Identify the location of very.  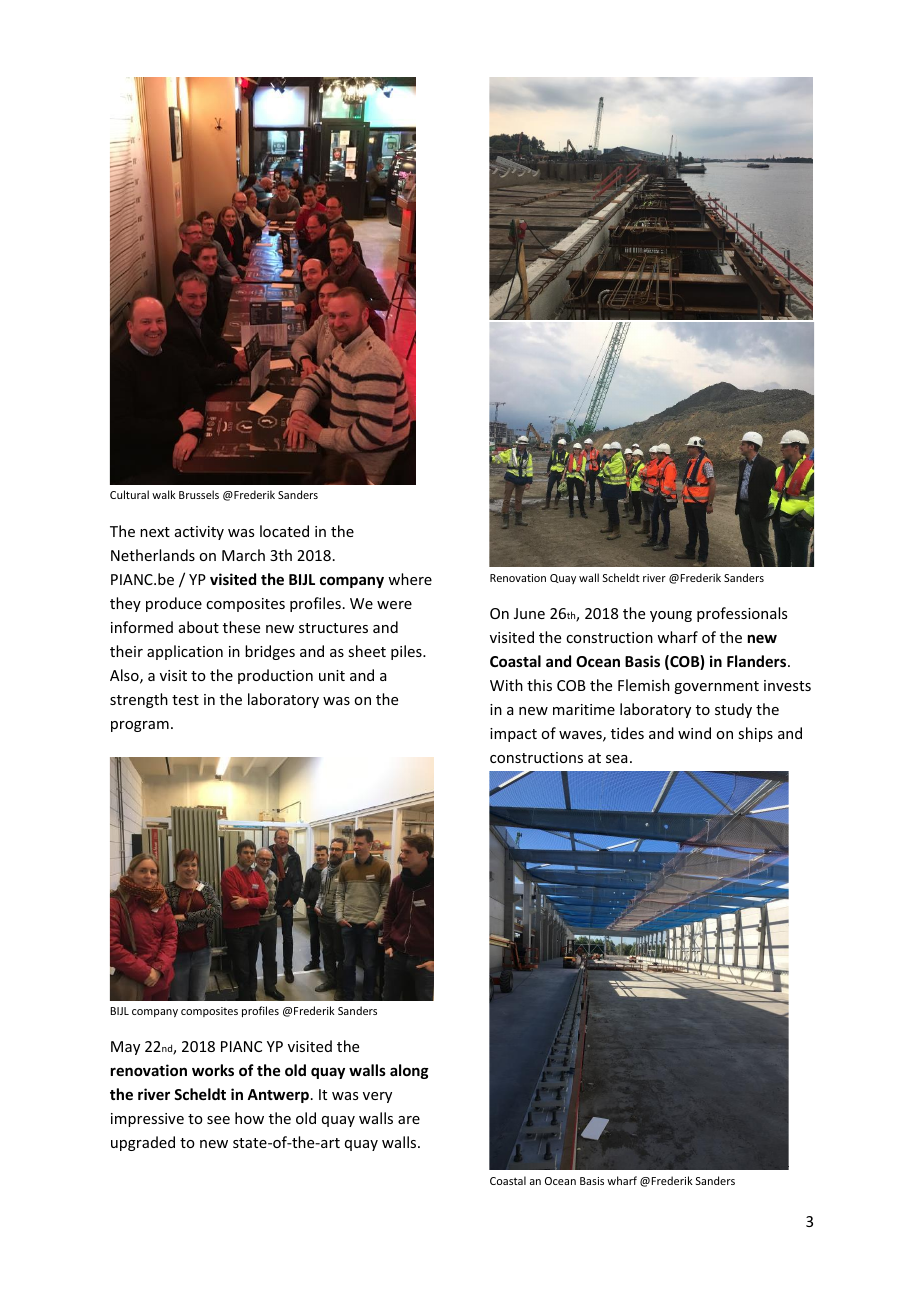
(377, 1097).
